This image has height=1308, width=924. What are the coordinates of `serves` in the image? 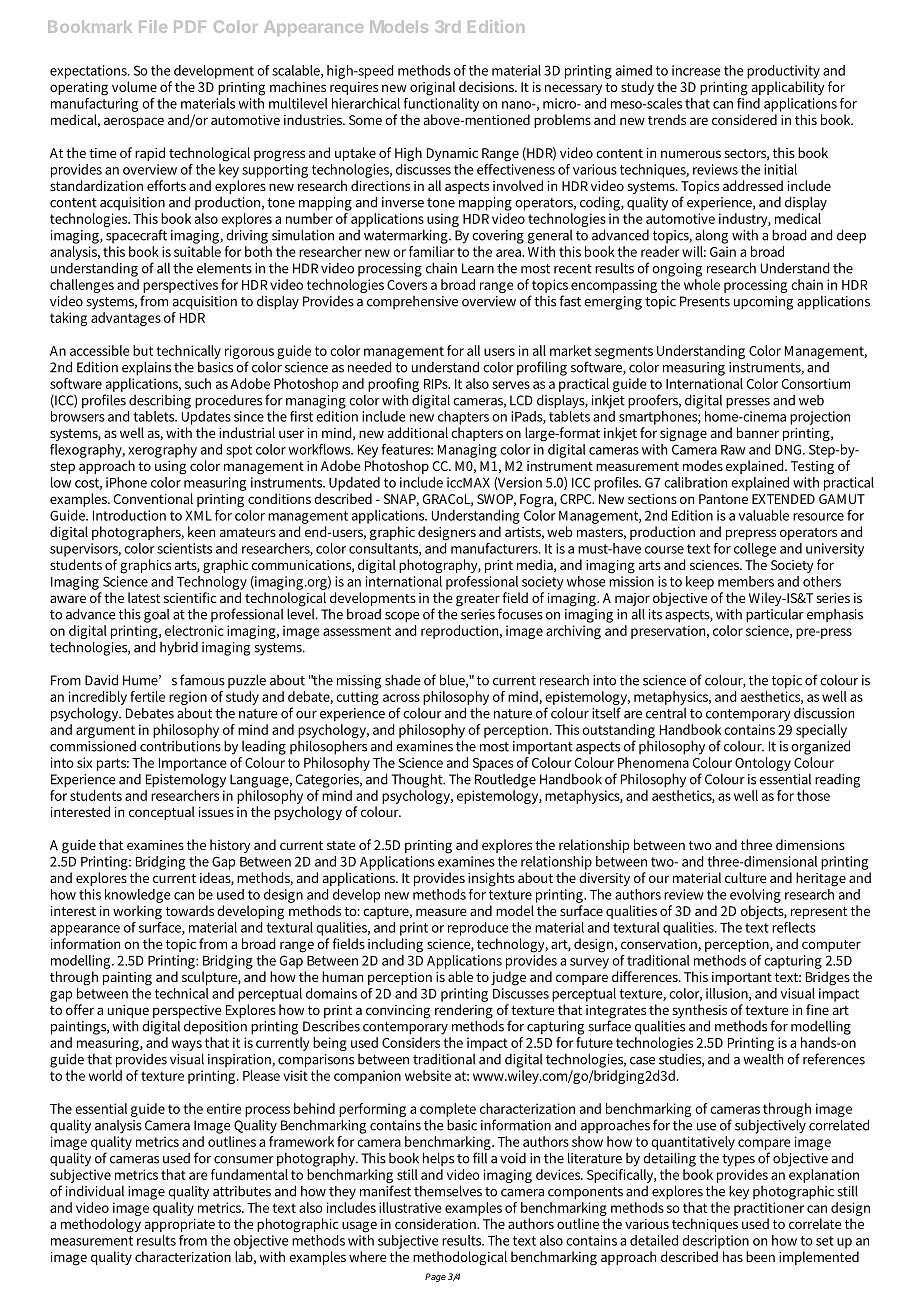 It's located at (511, 385).
